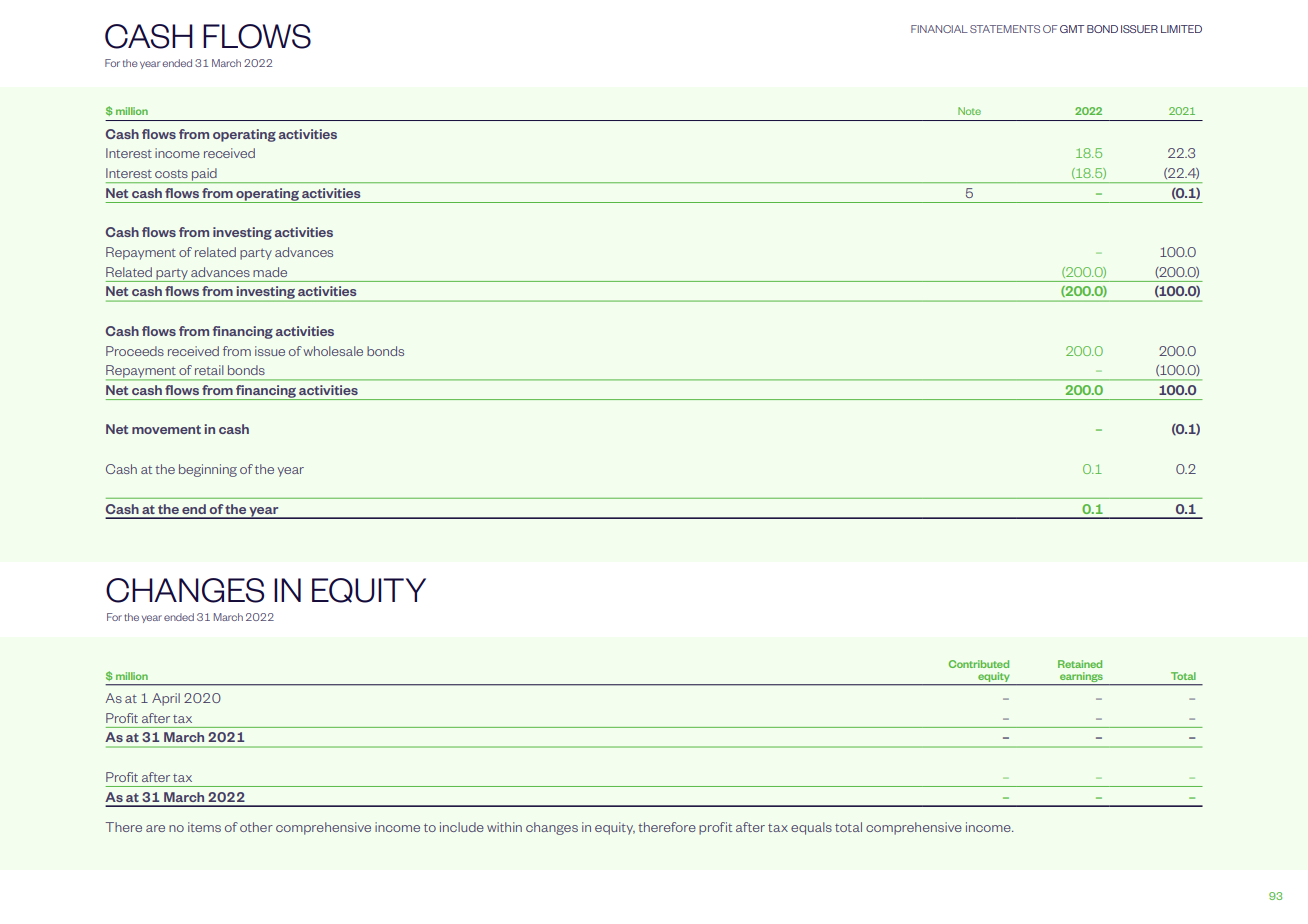  Describe the element at coordinates (166, 699) in the screenshot. I see `April` at that location.
